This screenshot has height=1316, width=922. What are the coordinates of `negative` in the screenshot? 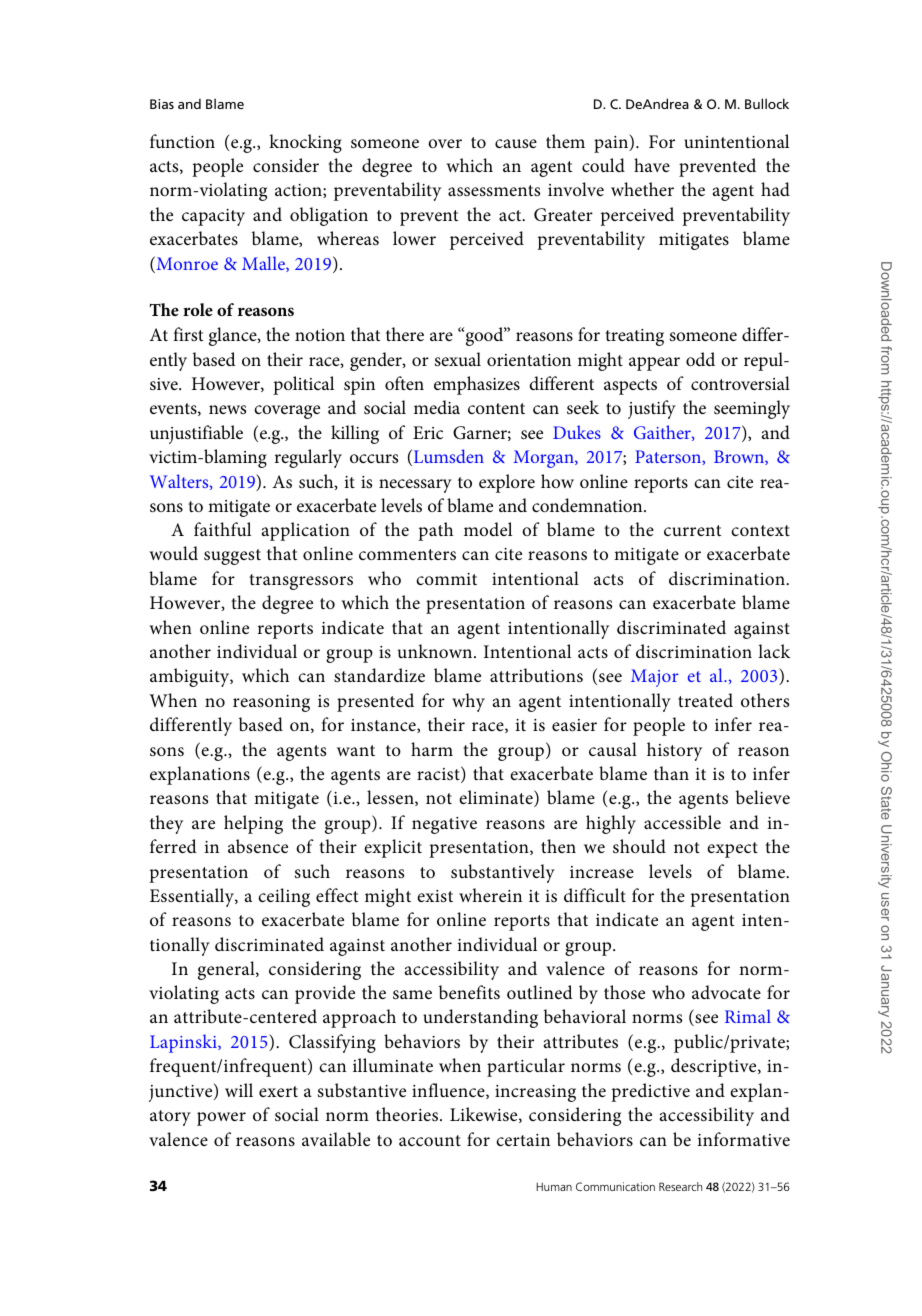 It's located at (444, 825).
